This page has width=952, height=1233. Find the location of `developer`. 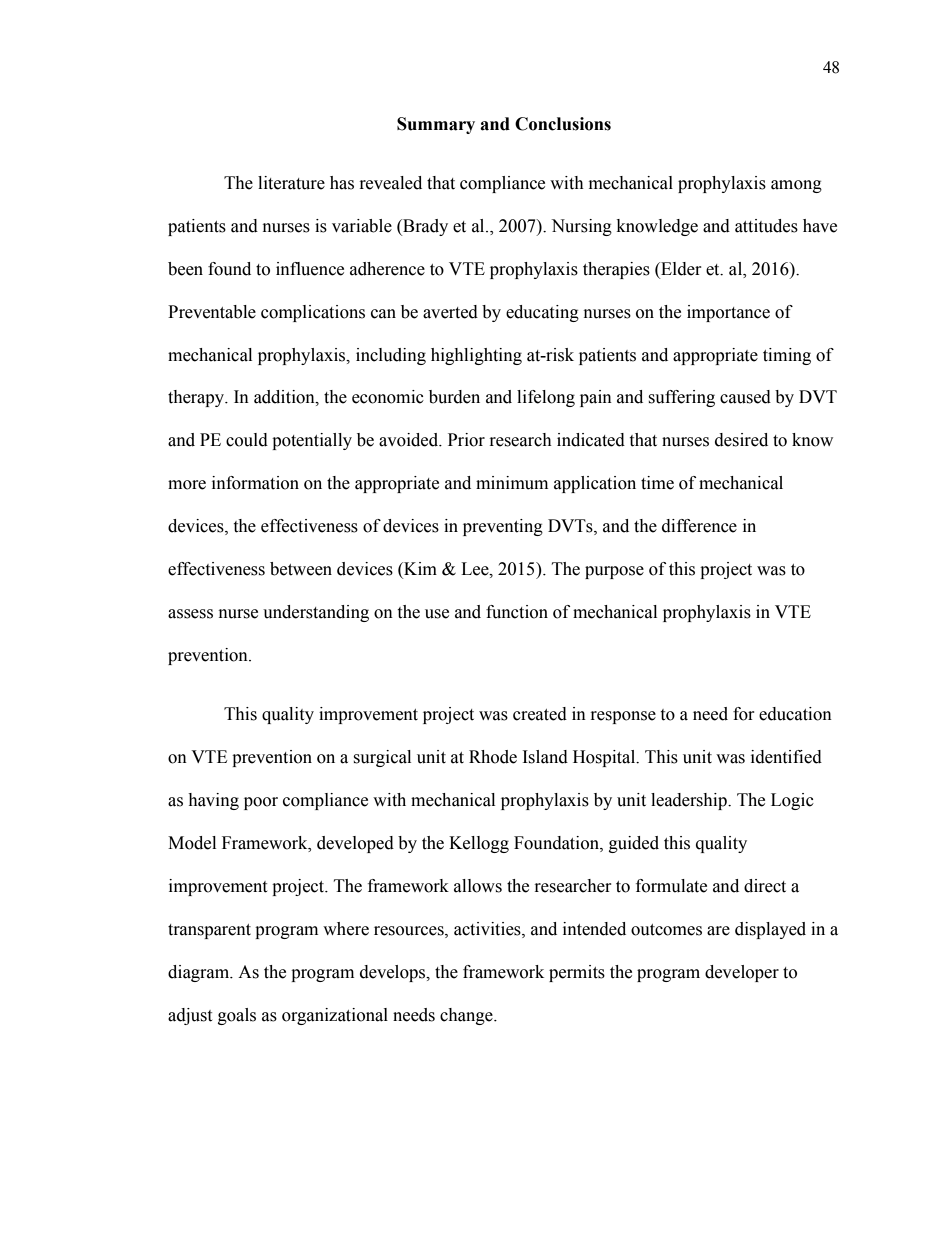

developer is located at coordinates (742, 973).
